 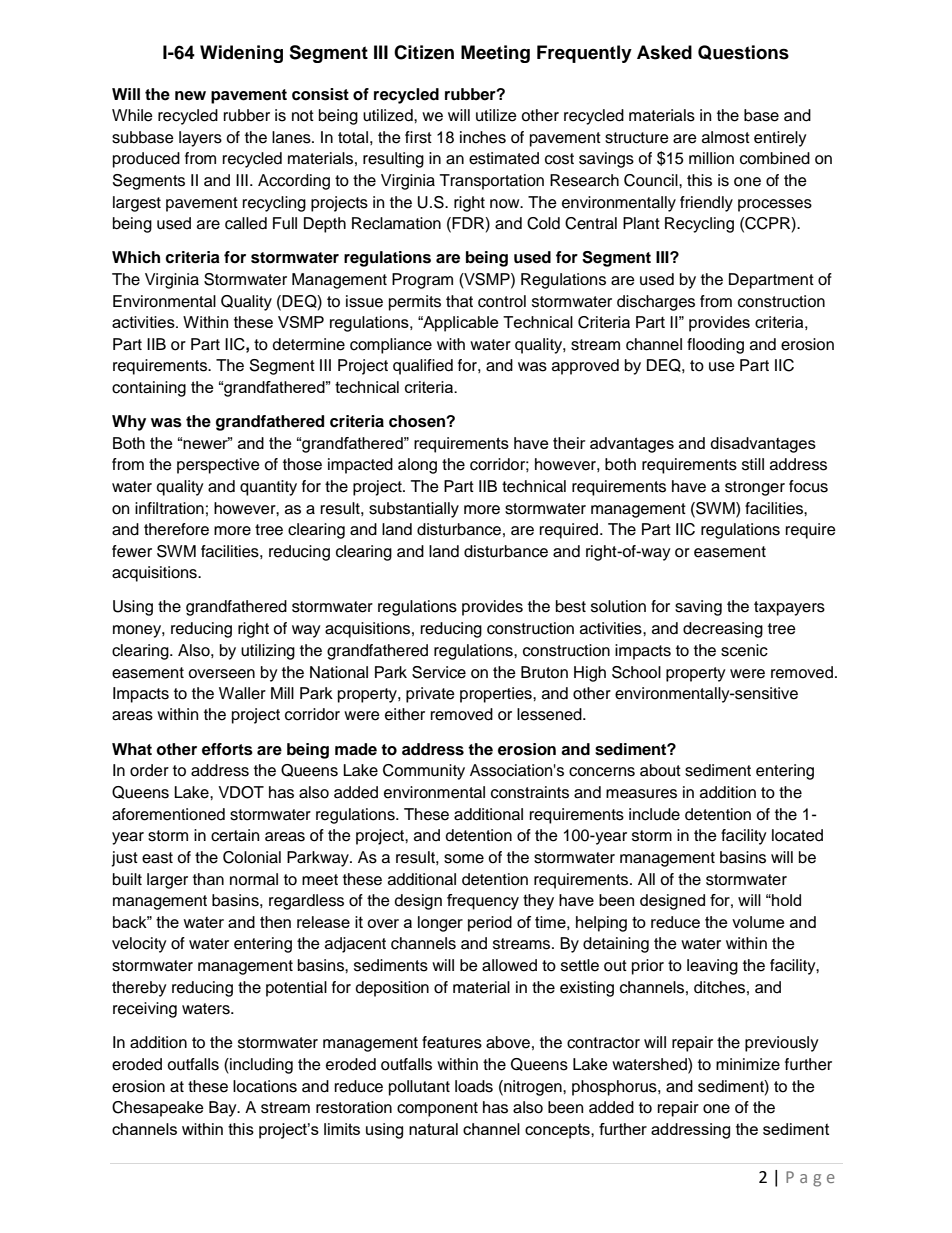 What do you see at coordinates (723, 630) in the page?
I see `decreasing` at bounding box center [723, 630].
